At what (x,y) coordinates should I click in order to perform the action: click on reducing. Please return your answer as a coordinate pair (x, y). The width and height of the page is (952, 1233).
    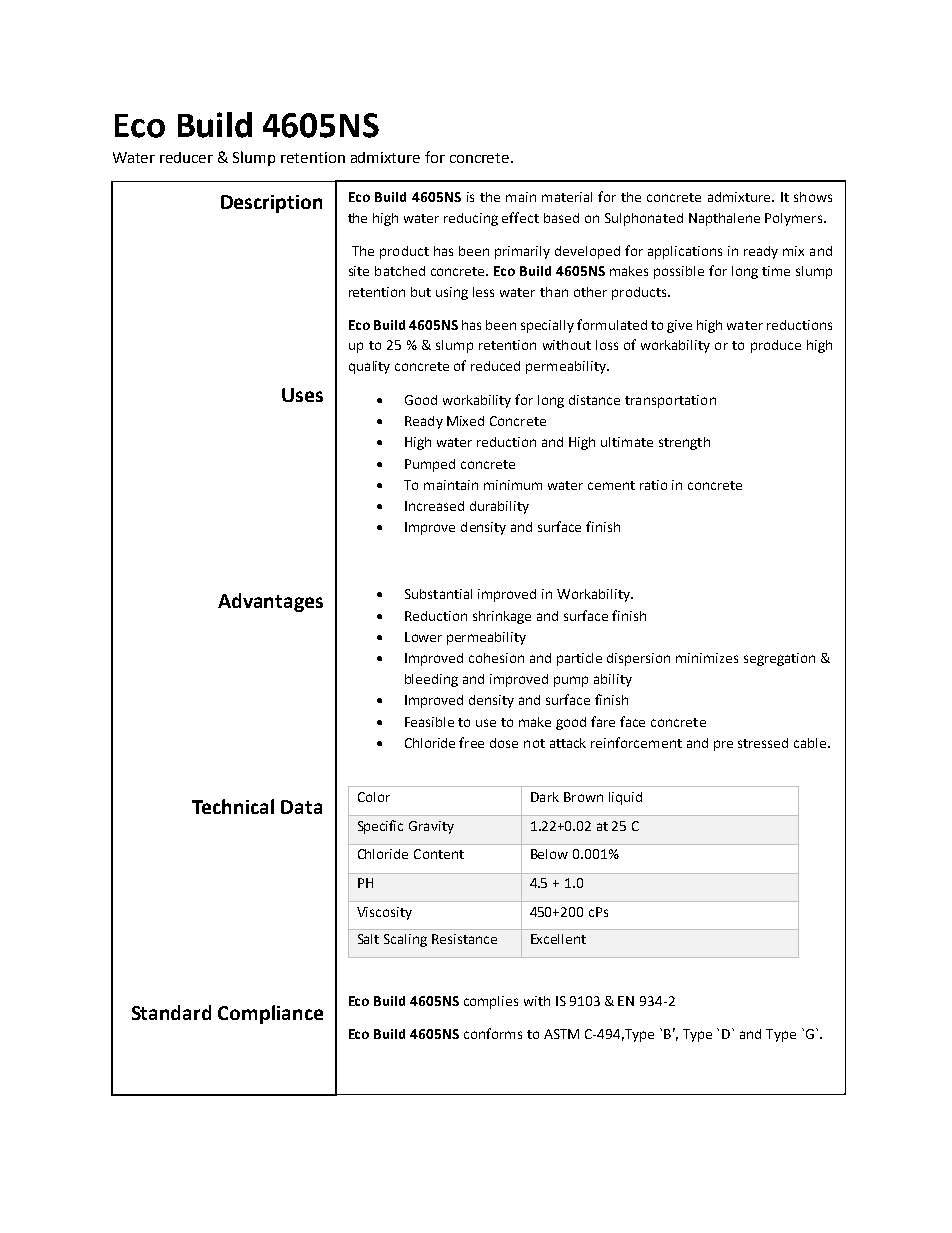
    Looking at the image, I should click on (471, 219).
